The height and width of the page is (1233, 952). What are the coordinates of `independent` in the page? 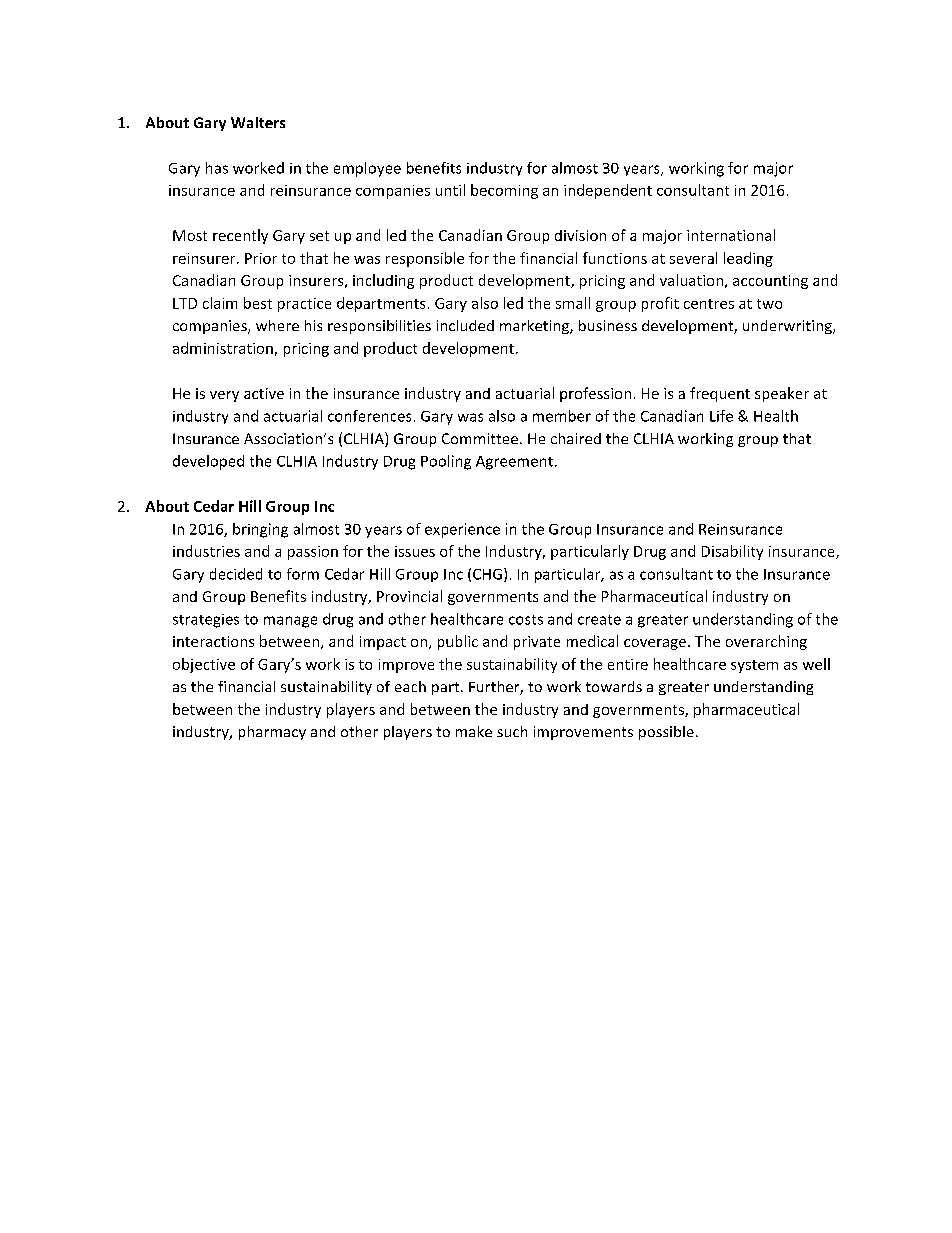 It's located at (608, 191).
